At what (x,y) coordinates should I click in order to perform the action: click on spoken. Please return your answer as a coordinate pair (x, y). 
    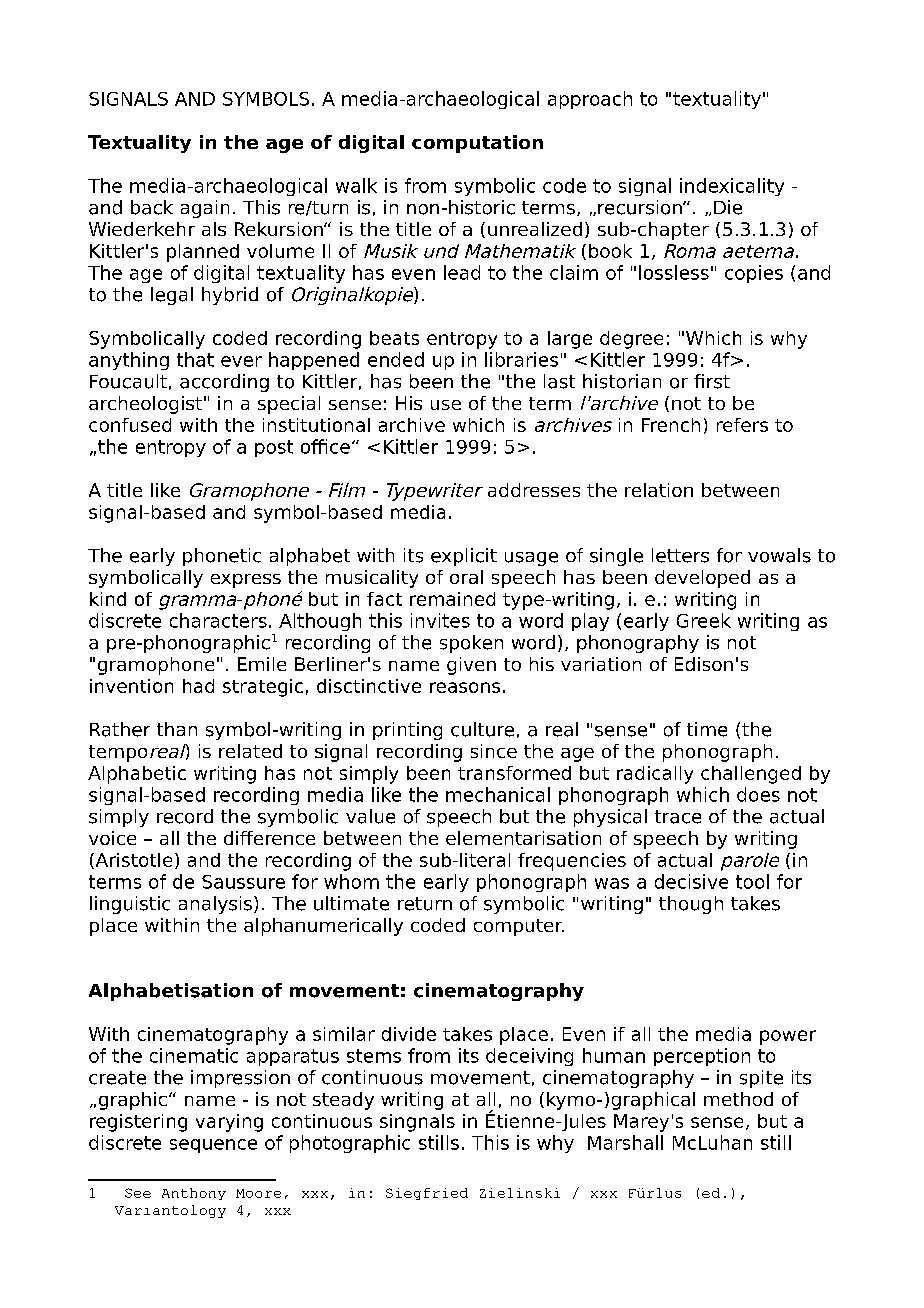
    Looking at the image, I should click on (471, 644).
